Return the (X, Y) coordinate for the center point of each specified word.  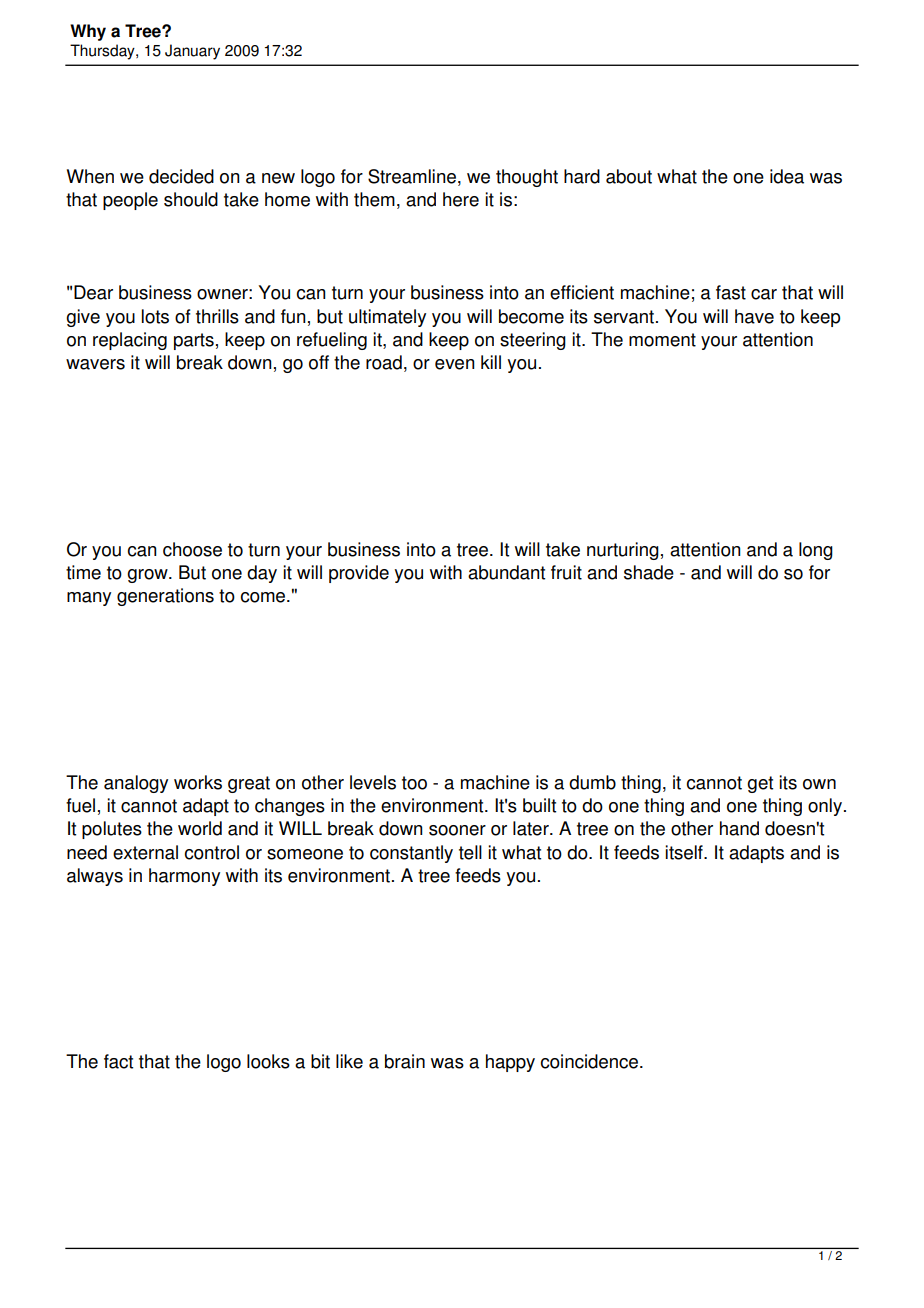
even (455, 364)
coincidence (591, 1061)
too (414, 783)
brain (405, 1061)
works (198, 782)
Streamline (412, 176)
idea (787, 176)
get (760, 784)
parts (194, 341)
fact (118, 1061)
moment (662, 340)
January (192, 52)
